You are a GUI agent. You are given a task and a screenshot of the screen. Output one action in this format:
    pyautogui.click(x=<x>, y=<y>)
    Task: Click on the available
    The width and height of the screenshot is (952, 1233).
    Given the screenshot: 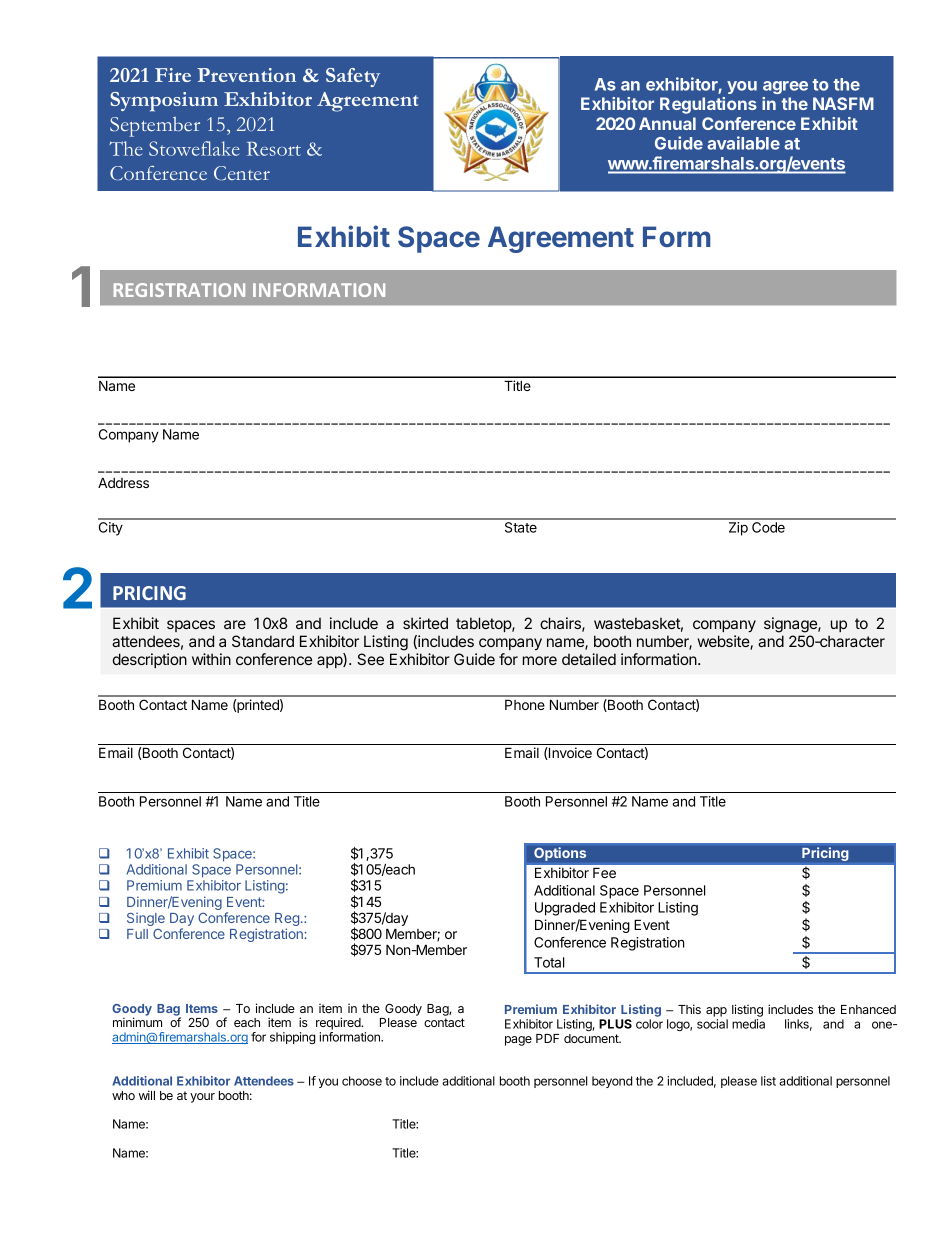 What is the action you would take?
    pyautogui.click(x=743, y=143)
